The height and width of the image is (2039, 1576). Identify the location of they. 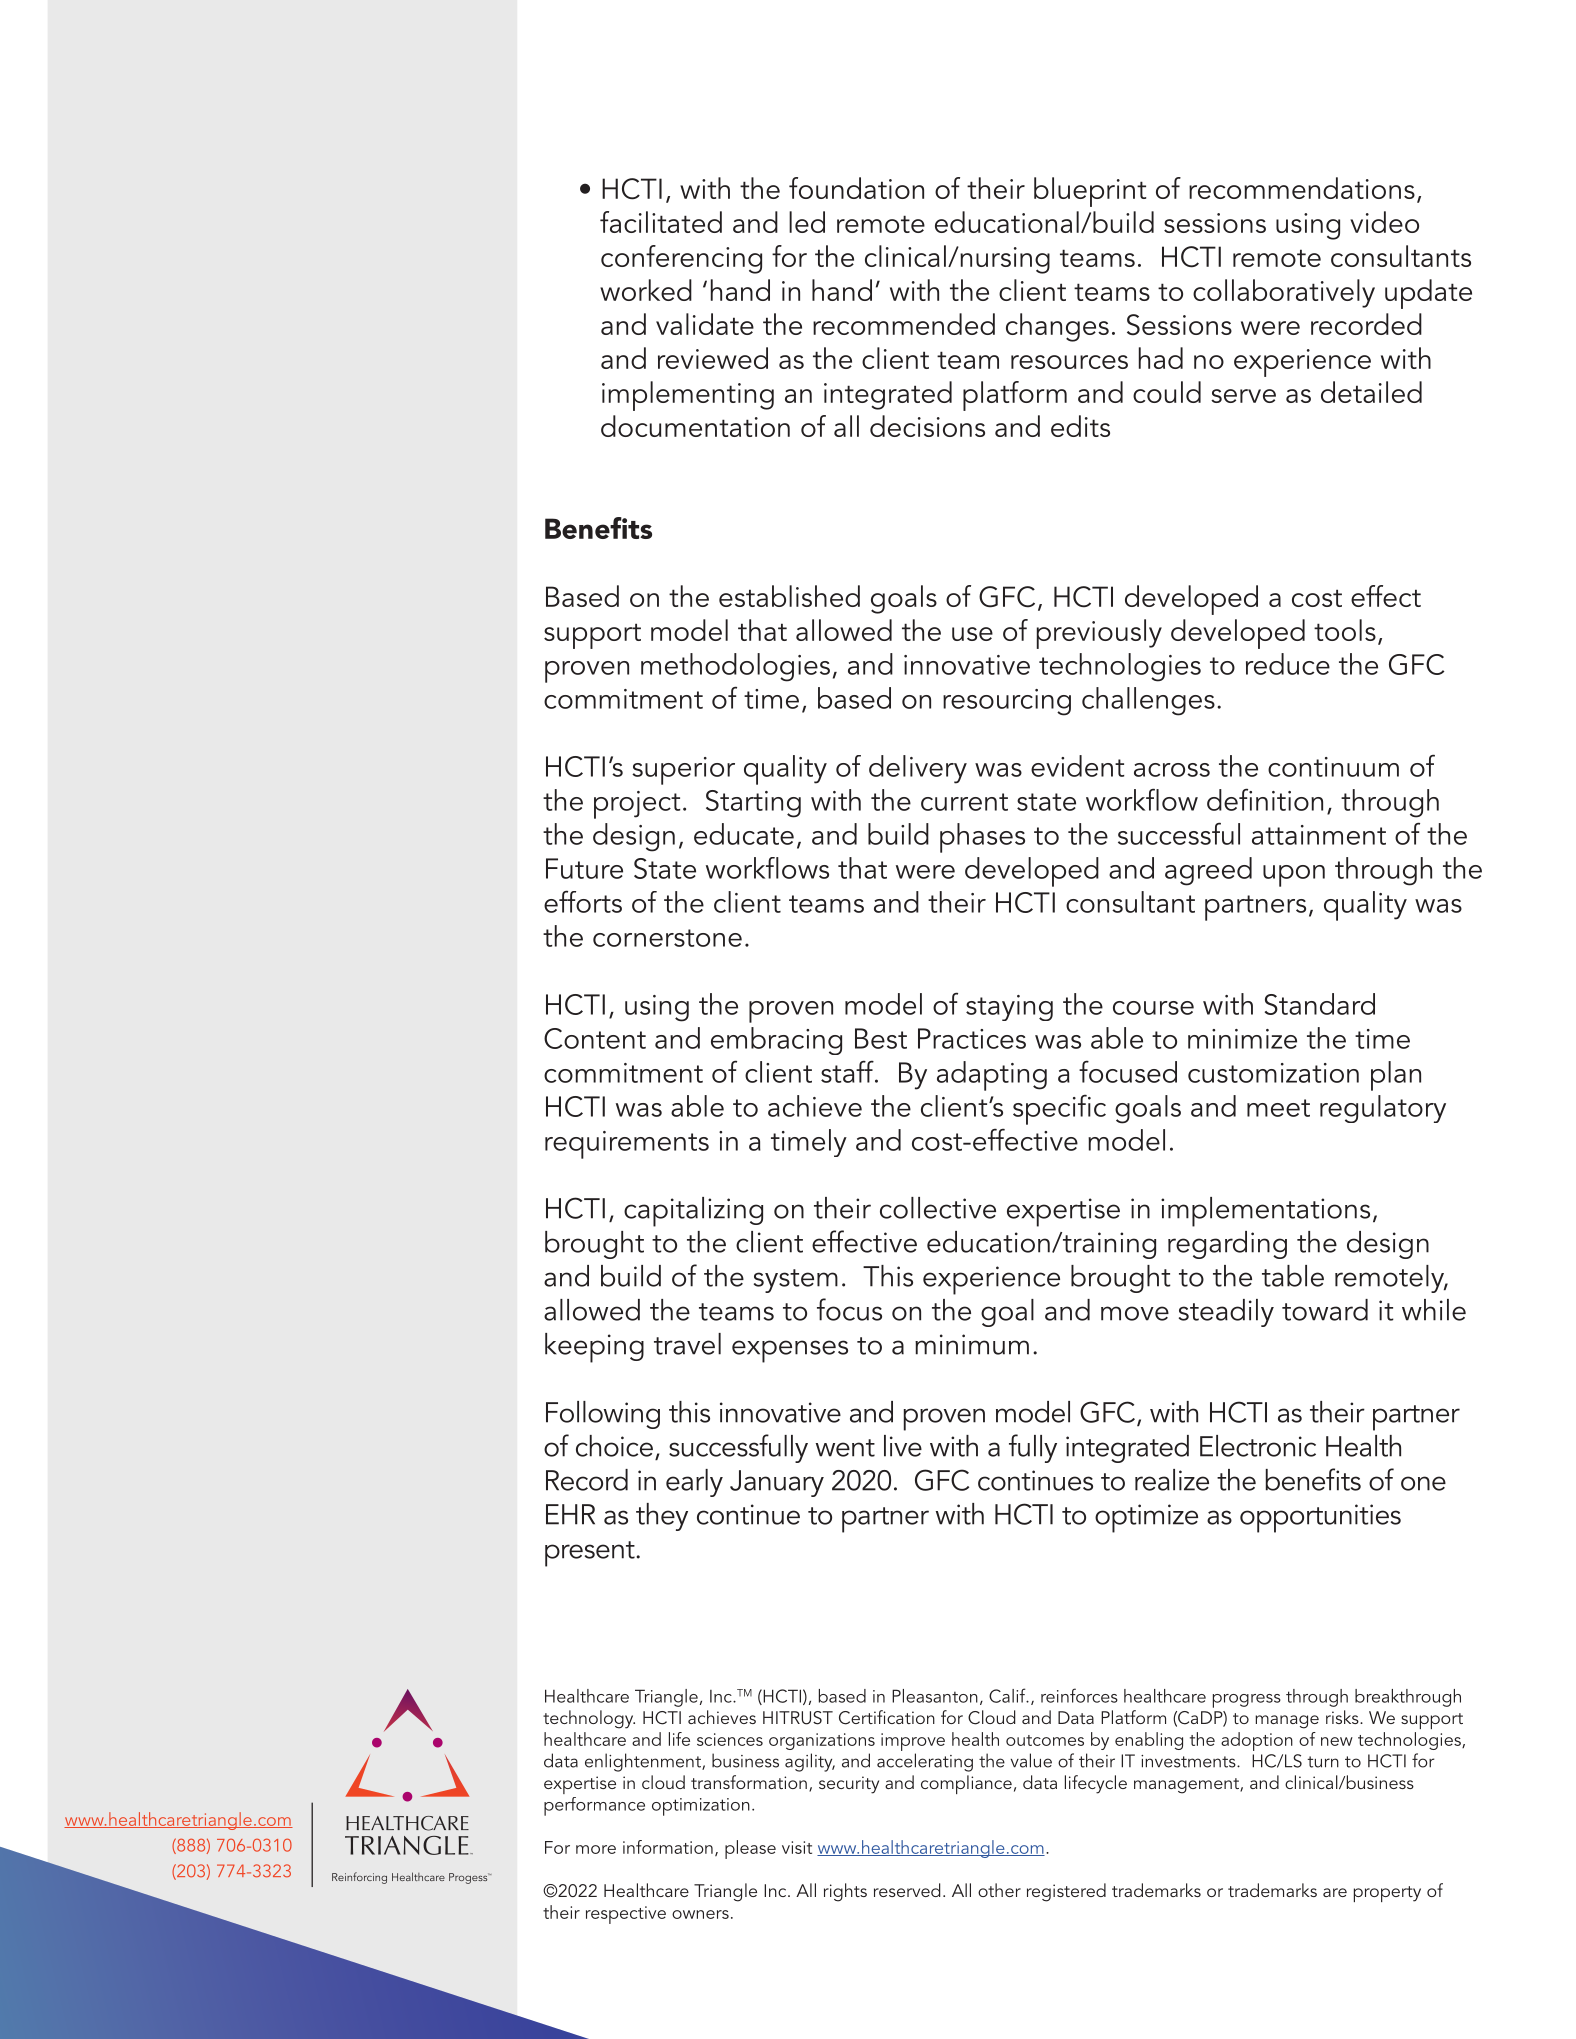
(662, 1517).
